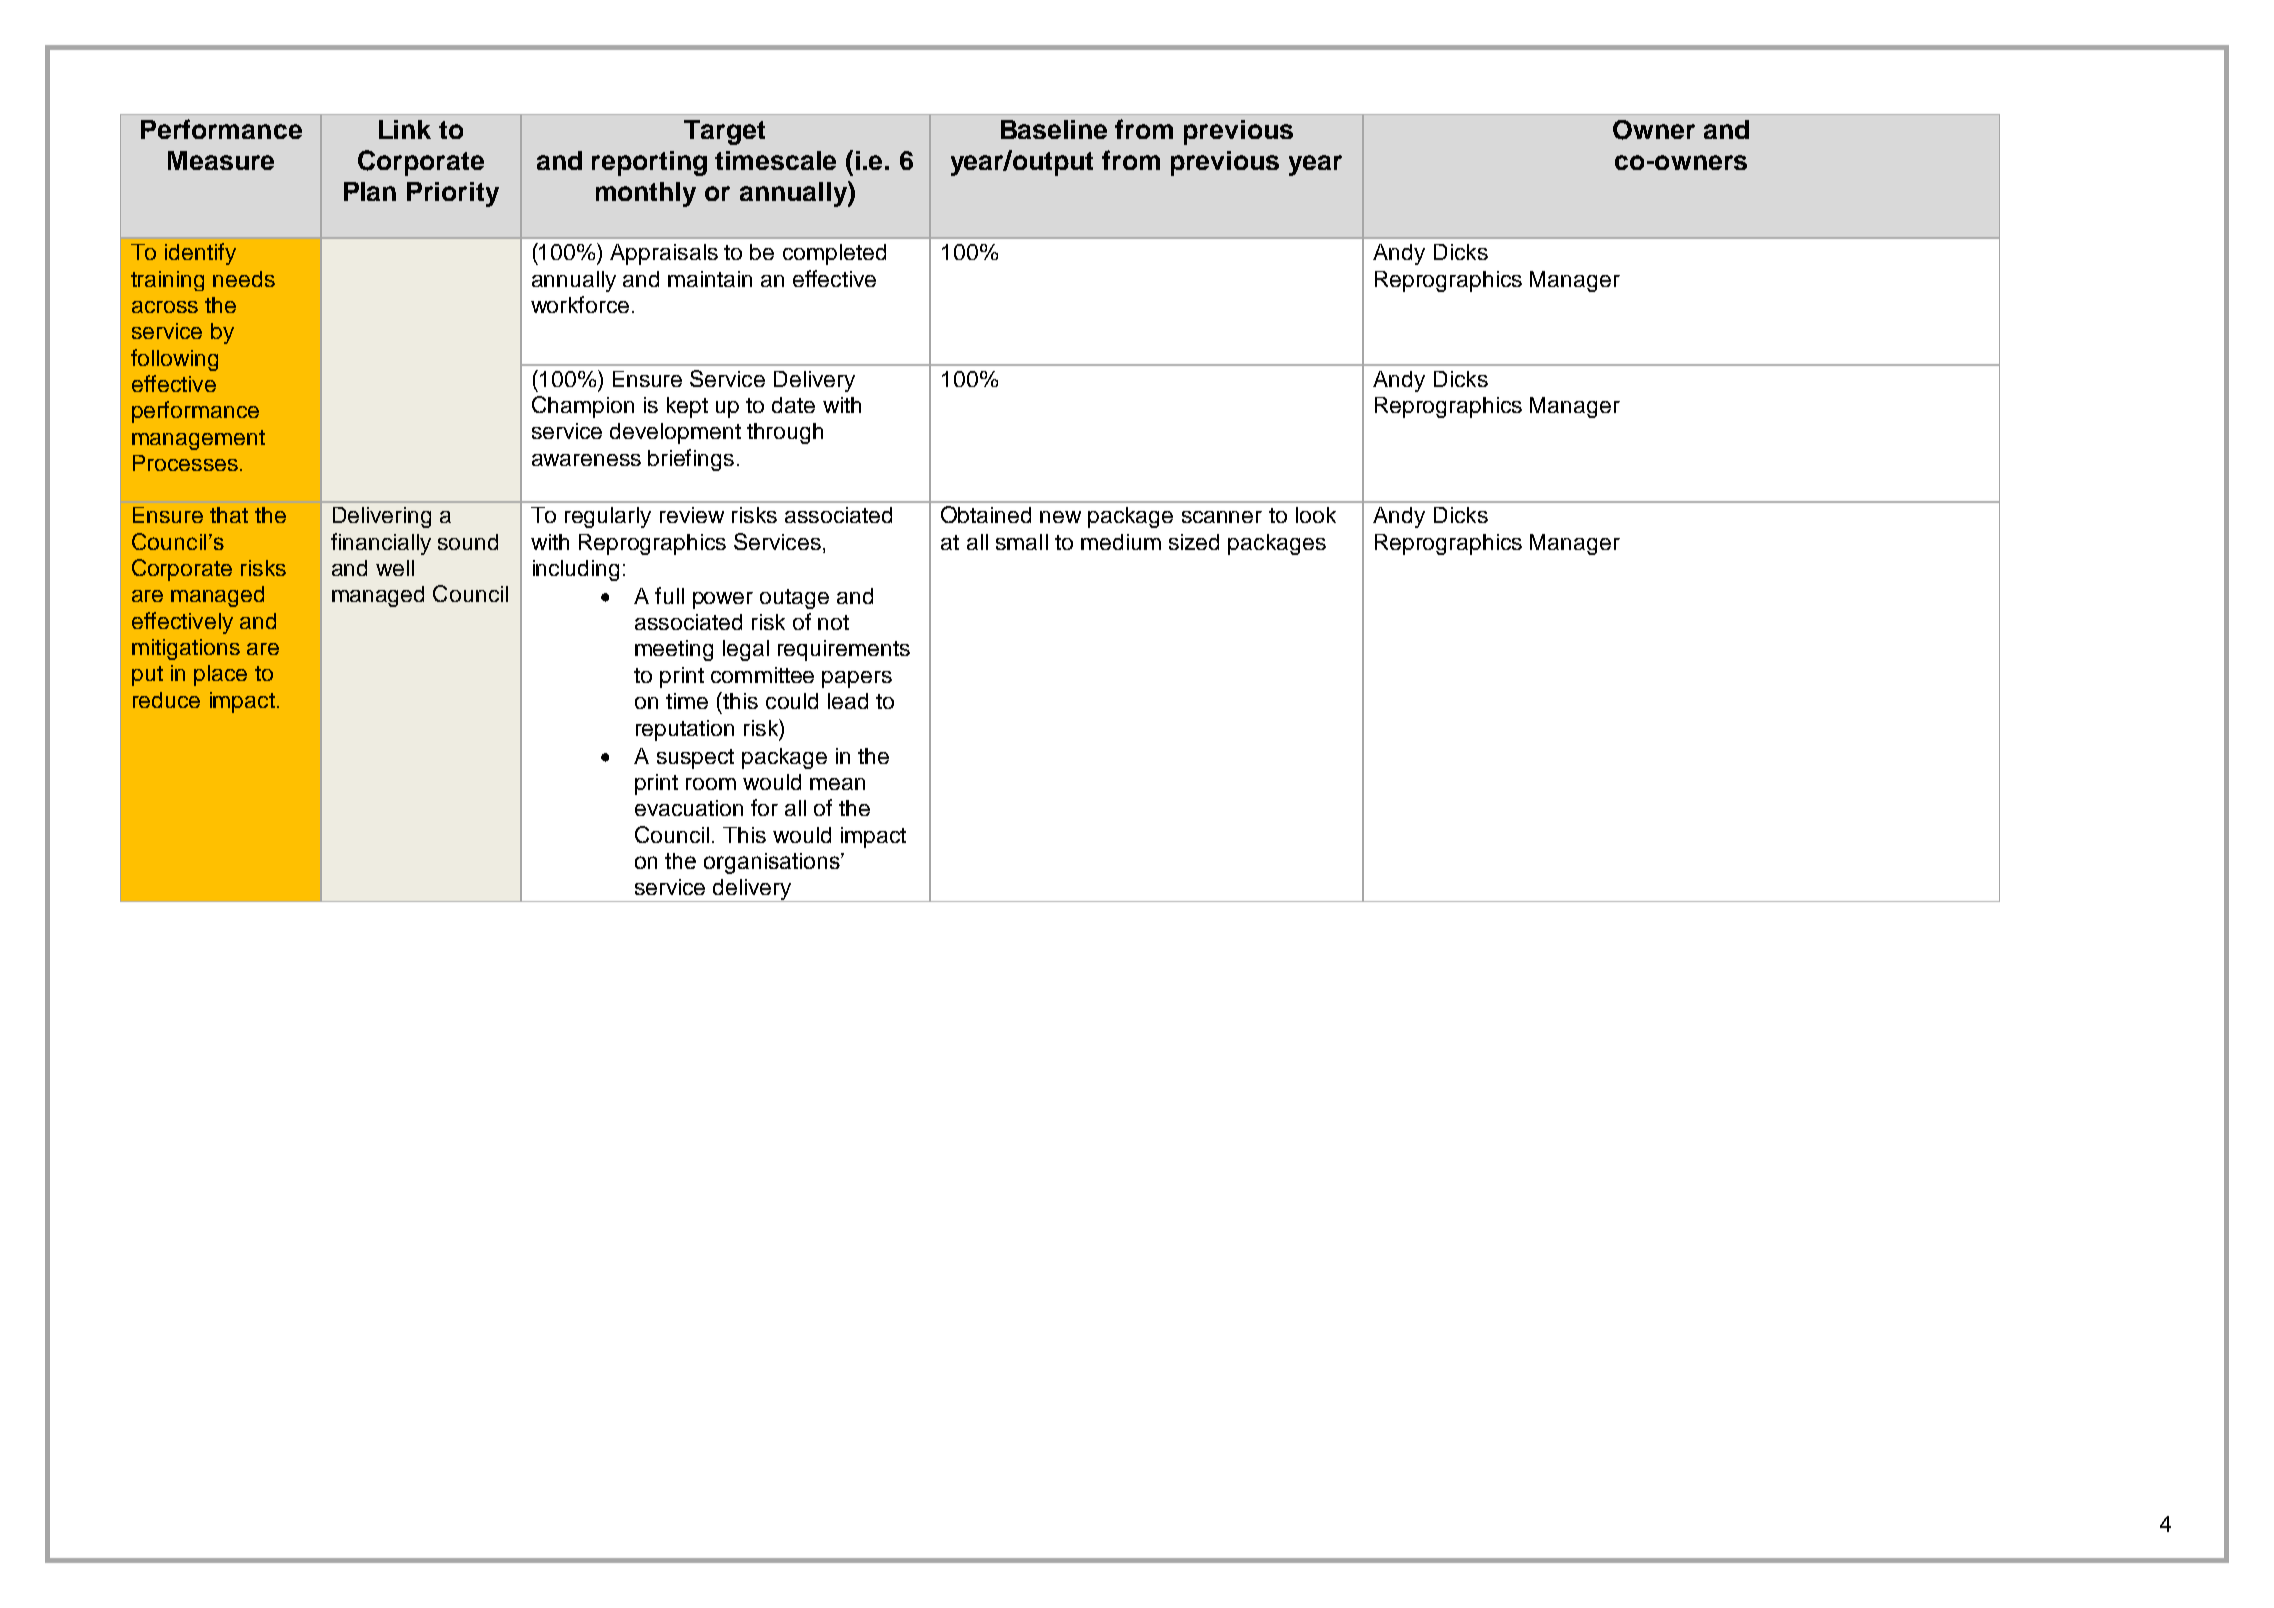 Image resolution: width=2274 pixels, height=1608 pixels. What do you see at coordinates (857, 679) in the screenshot?
I see `papers` at bounding box center [857, 679].
